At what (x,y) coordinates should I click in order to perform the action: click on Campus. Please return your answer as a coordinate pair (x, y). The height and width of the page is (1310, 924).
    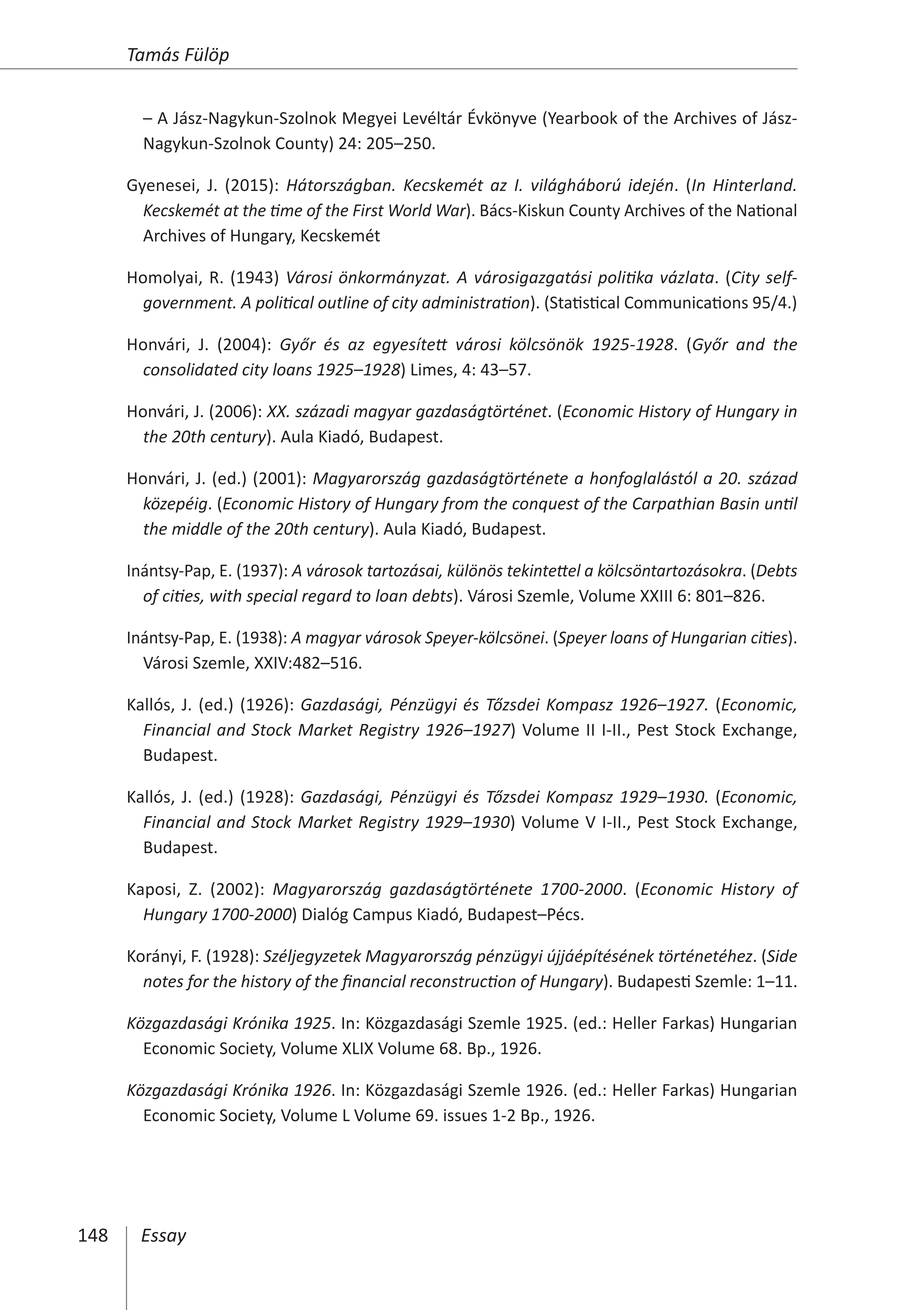
    Looking at the image, I should click on (382, 916).
